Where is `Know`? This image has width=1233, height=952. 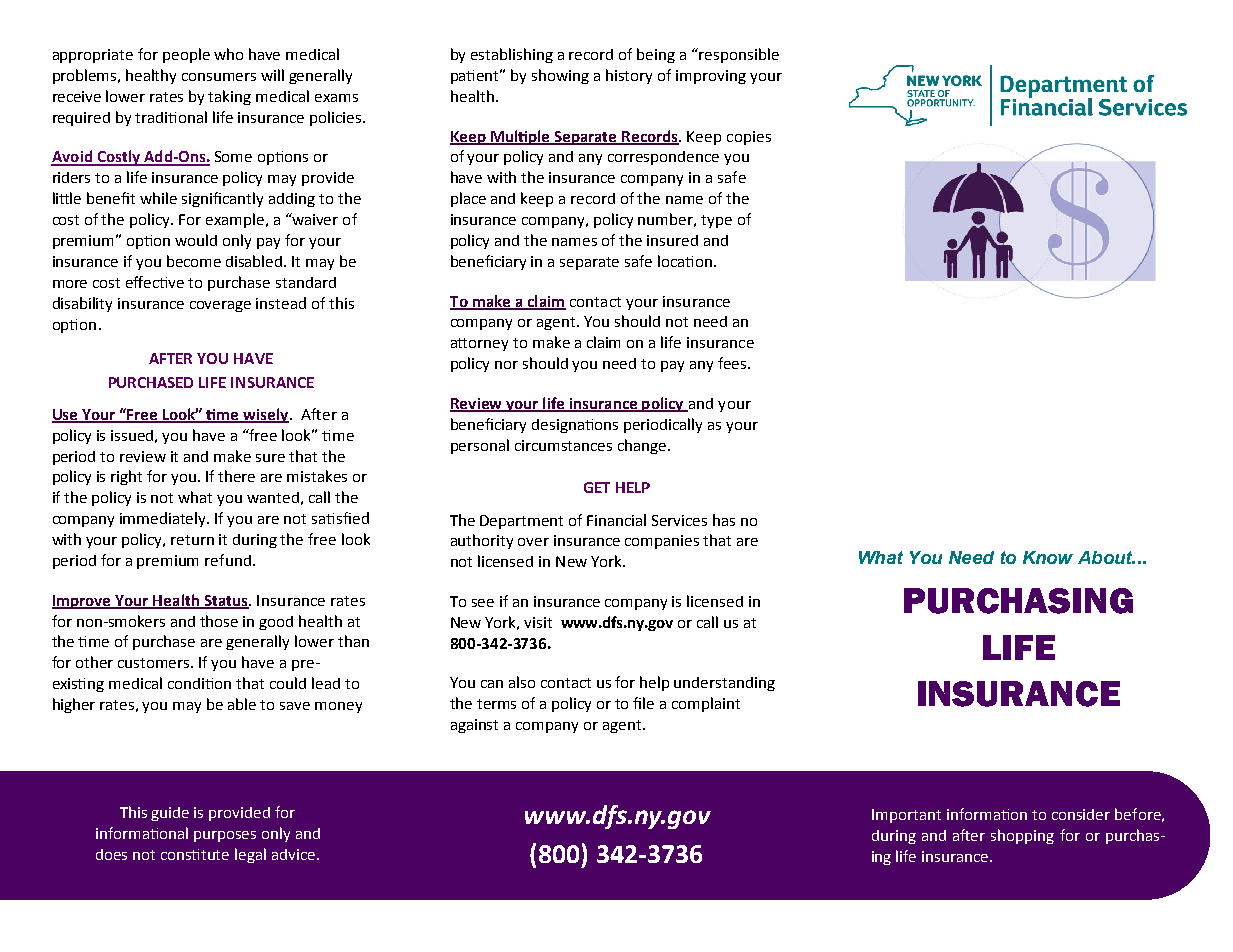 Know is located at coordinates (1048, 557).
